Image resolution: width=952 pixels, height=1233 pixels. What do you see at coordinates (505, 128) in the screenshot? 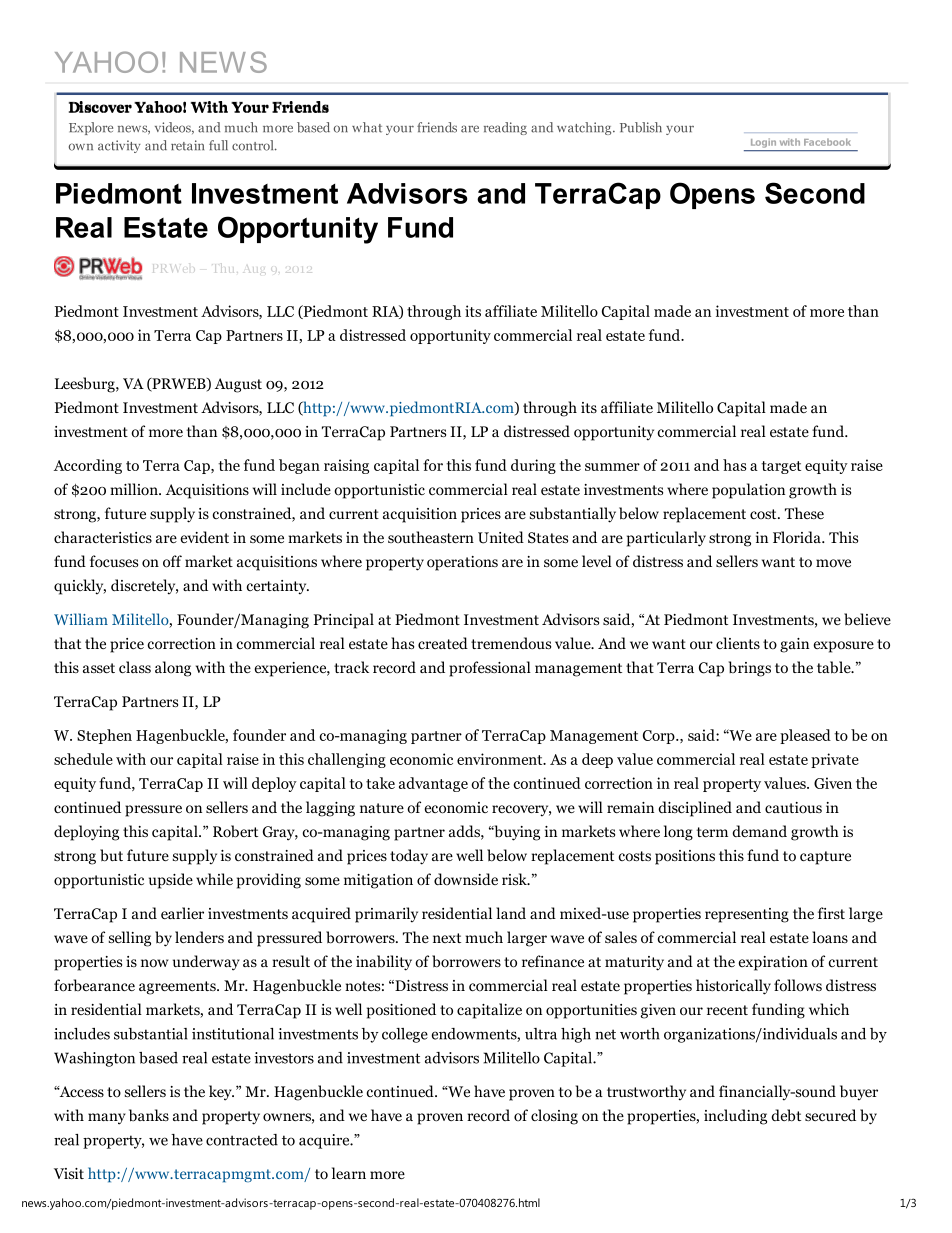
I see `reading` at bounding box center [505, 128].
